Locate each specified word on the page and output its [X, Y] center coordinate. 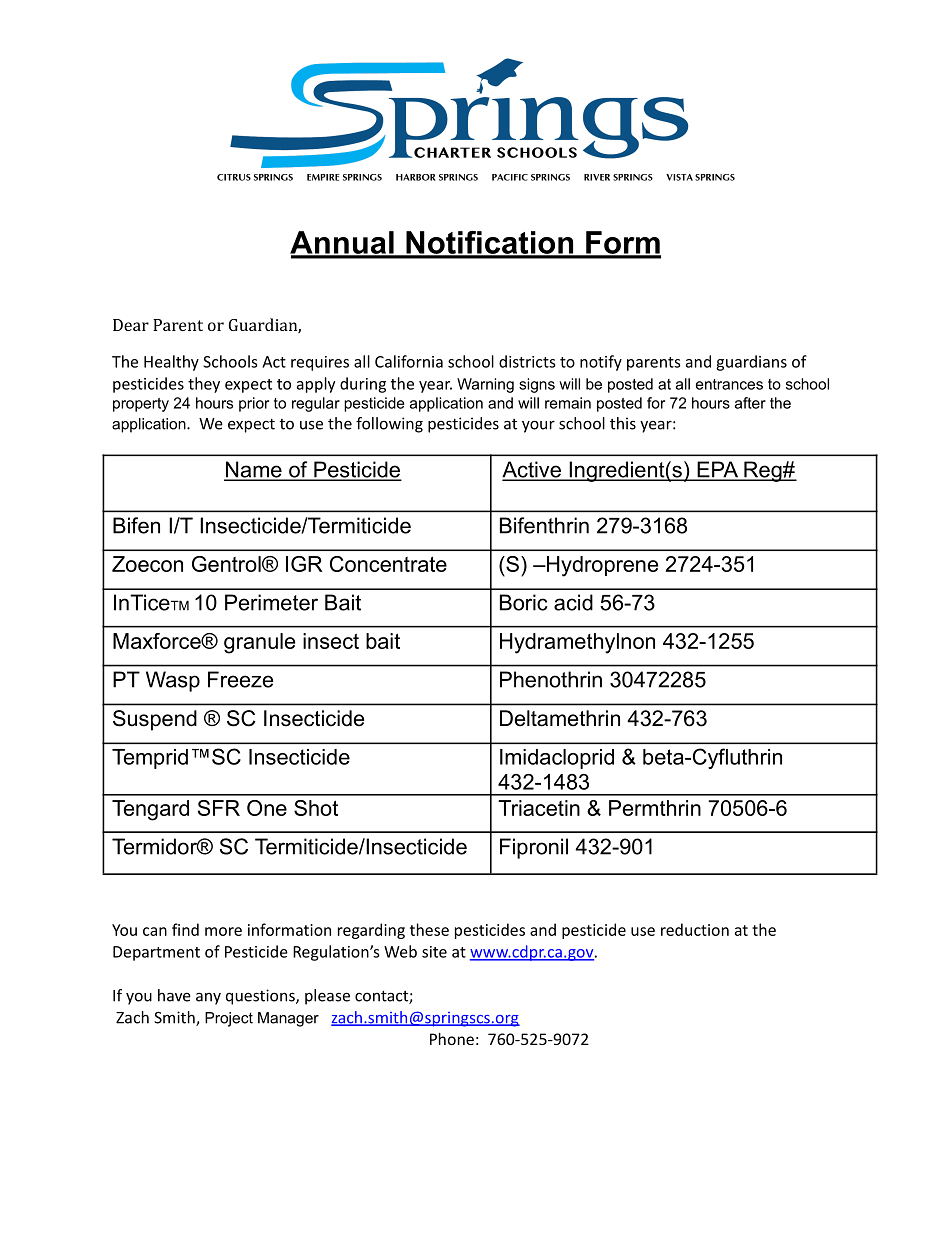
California [409, 361]
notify [601, 363]
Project [229, 1019]
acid [573, 602]
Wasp [173, 681]
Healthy [171, 363]
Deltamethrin [560, 718]
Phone [452, 1039]
